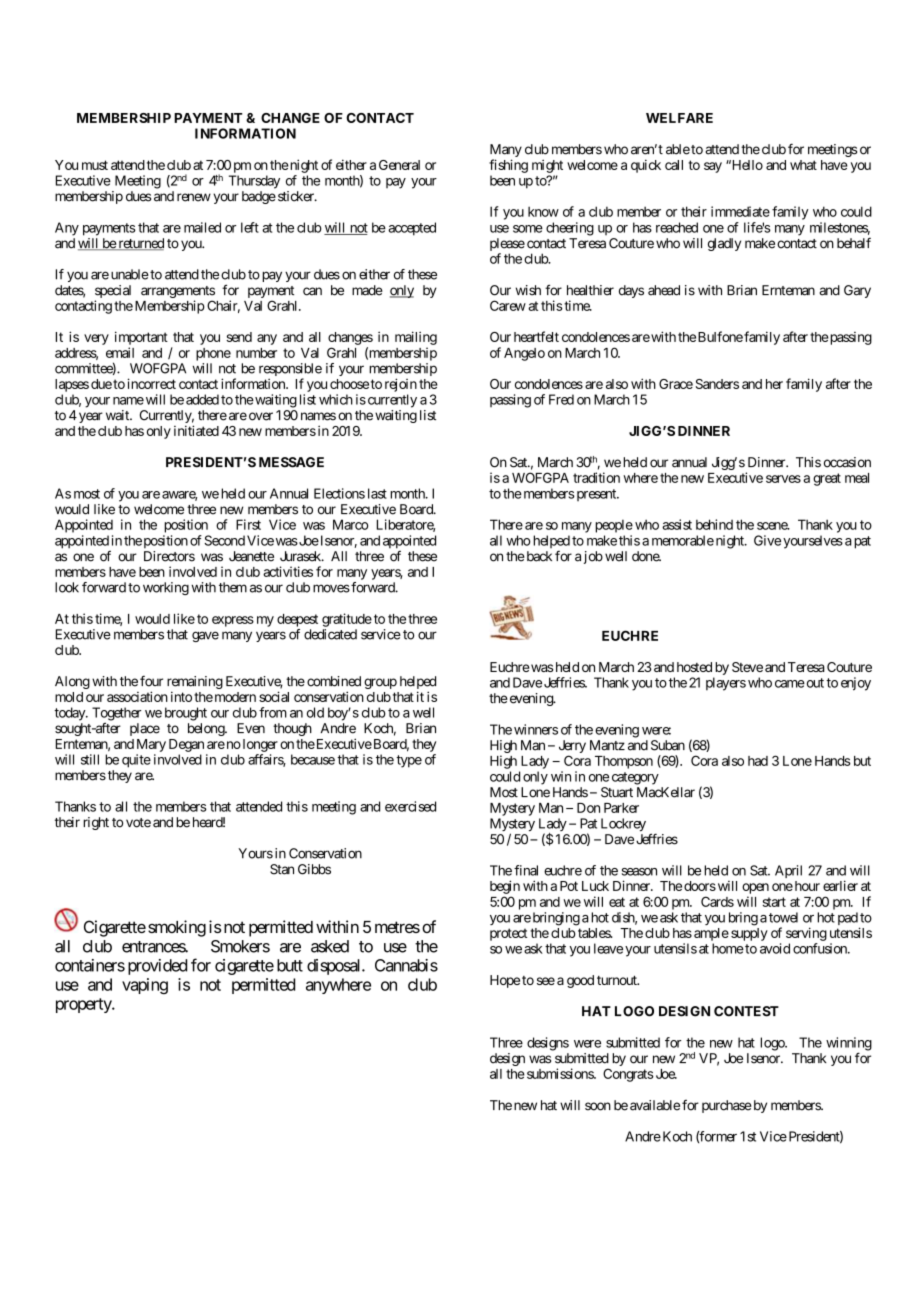 The width and height of the screenshot is (924, 1308). Describe the element at coordinates (347, 620) in the screenshot. I see `gratitude` at that location.
